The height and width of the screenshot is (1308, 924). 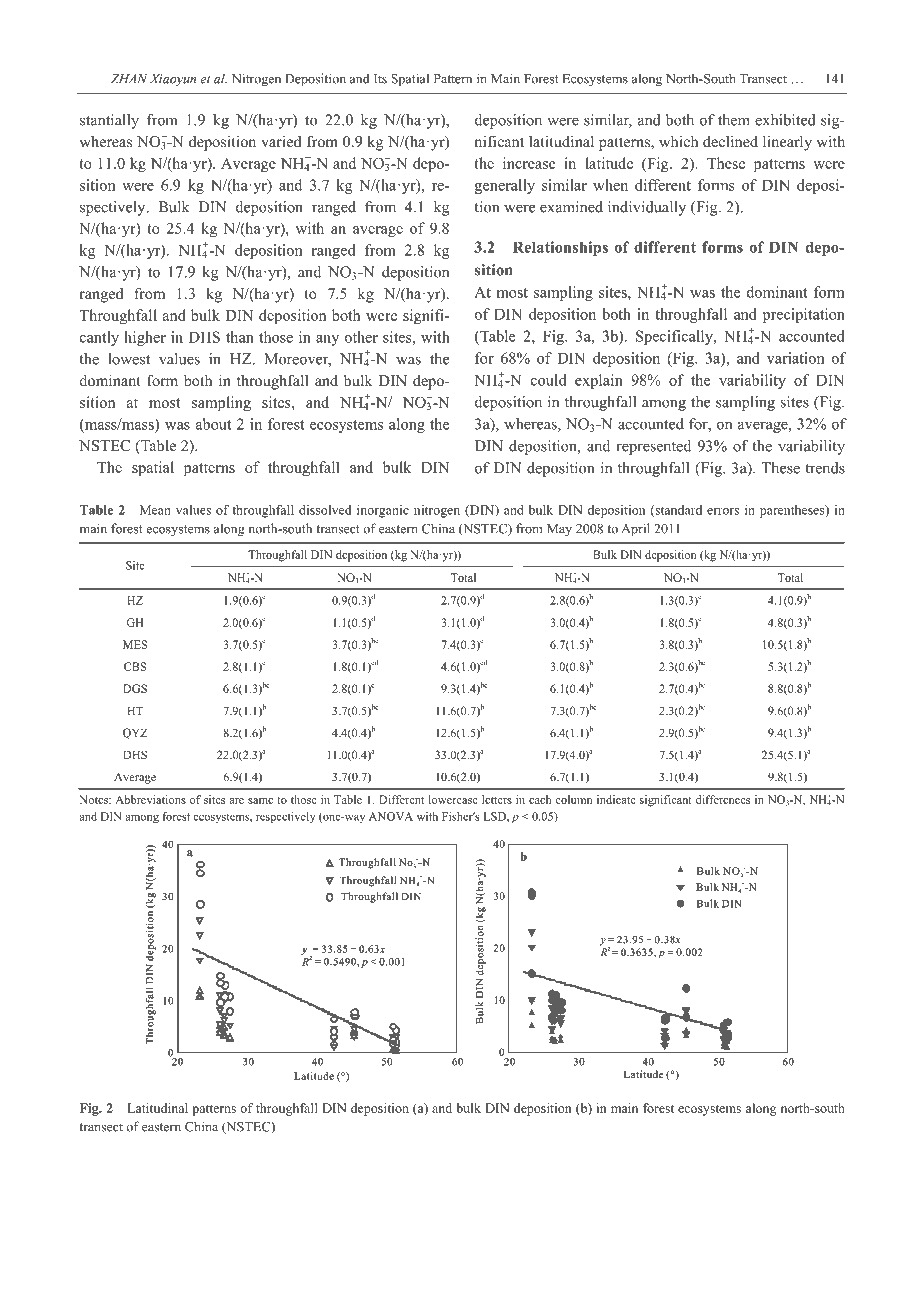 What do you see at coordinates (214, 424) in the screenshot?
I see `about` at bounding box center [214, 424].
